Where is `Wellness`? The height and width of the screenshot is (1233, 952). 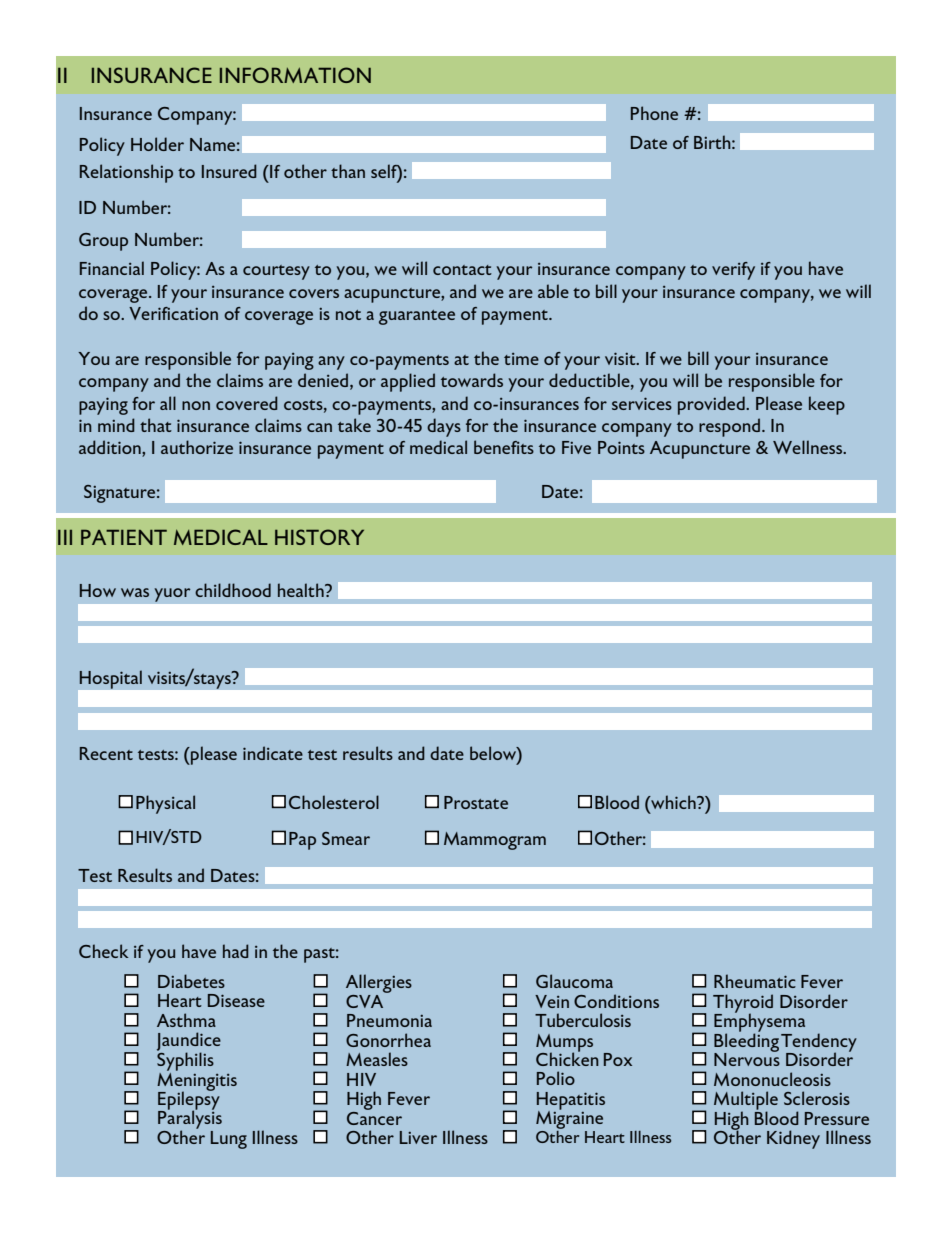 Wellness is located at coordinates (809, 447).
